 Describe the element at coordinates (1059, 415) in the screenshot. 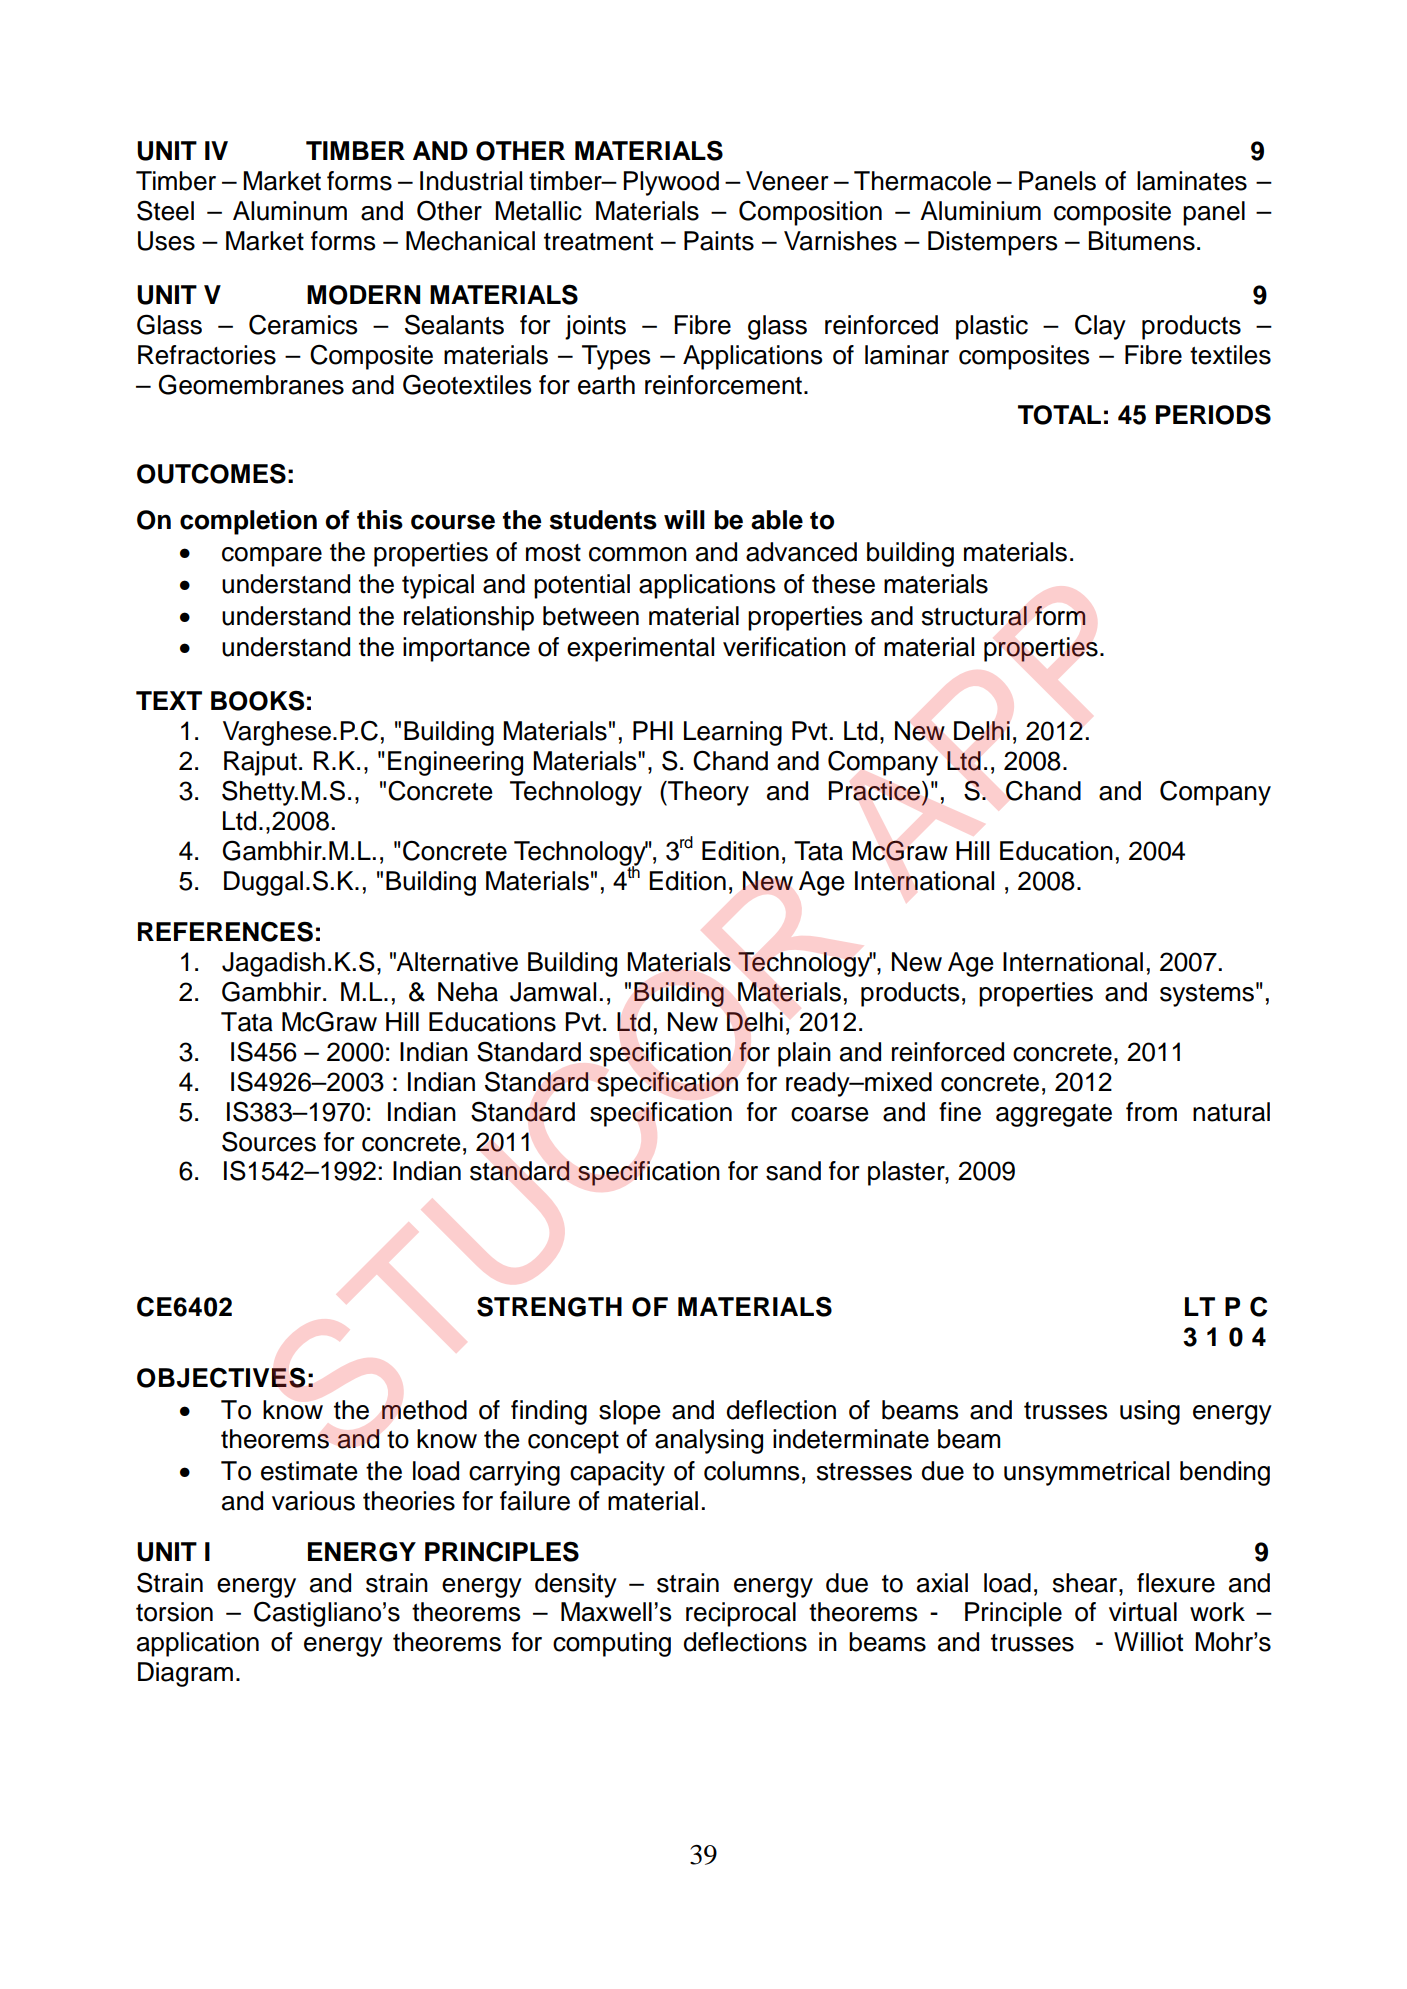

I see `TOTAL` at that location.
